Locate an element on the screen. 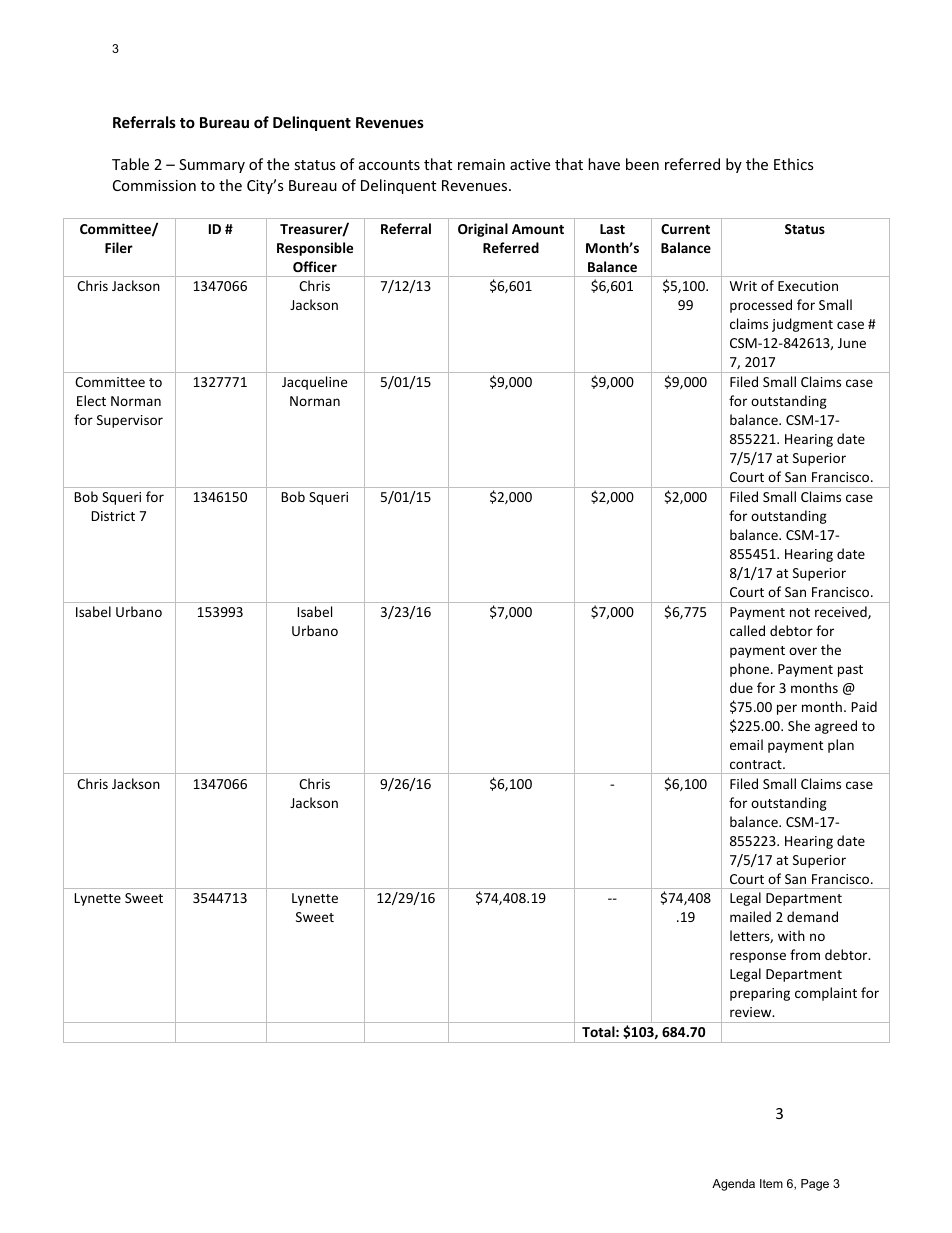 This screenshot has width=952, height=1233. Agenda is located at coordinates (733, 1185).
